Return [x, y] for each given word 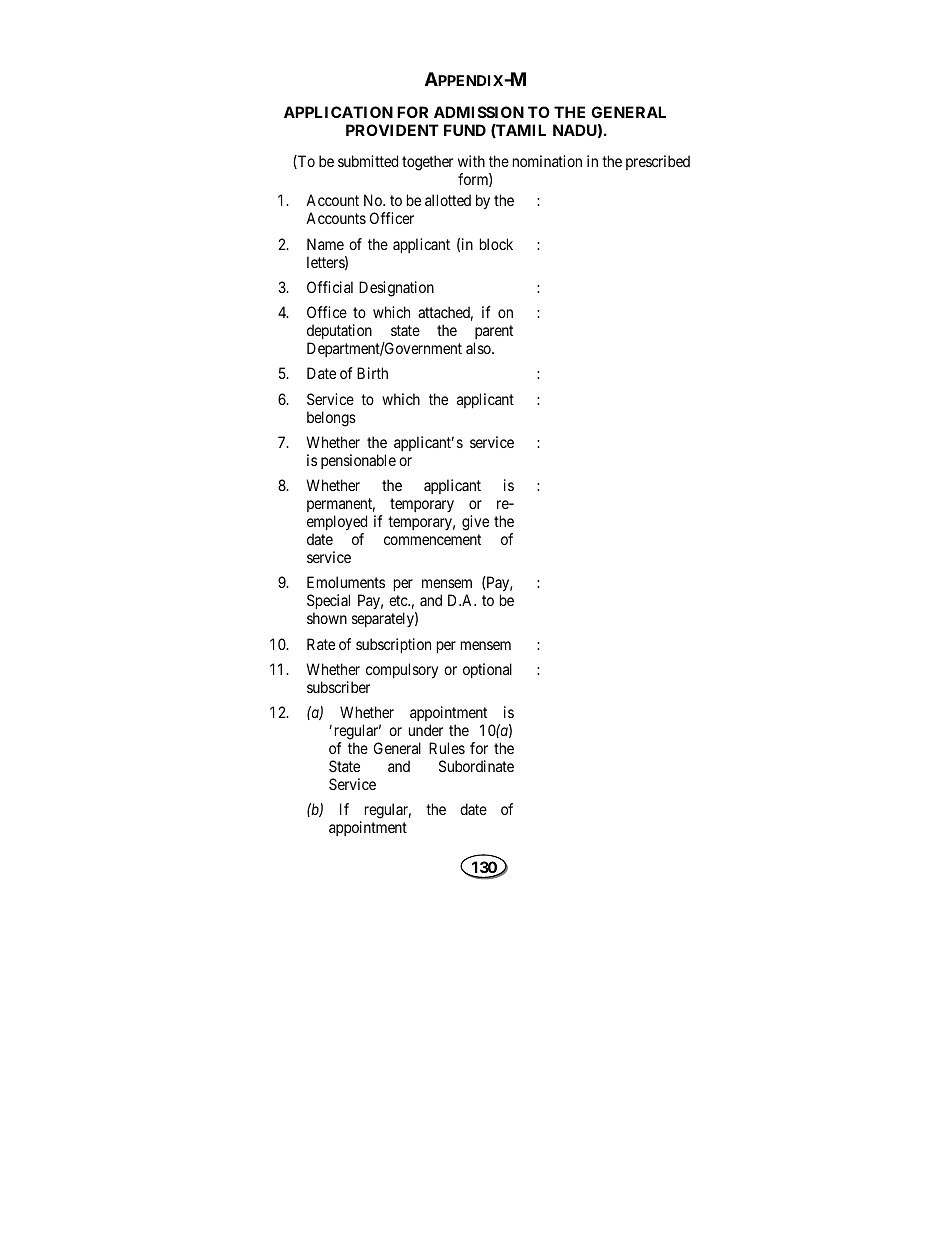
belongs [331, 419]
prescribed [658, 162]
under [426, 730]
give [475, 523]
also [479, 348]
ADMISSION [479, 112]
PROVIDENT [392, 130]
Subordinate [476, 766]
